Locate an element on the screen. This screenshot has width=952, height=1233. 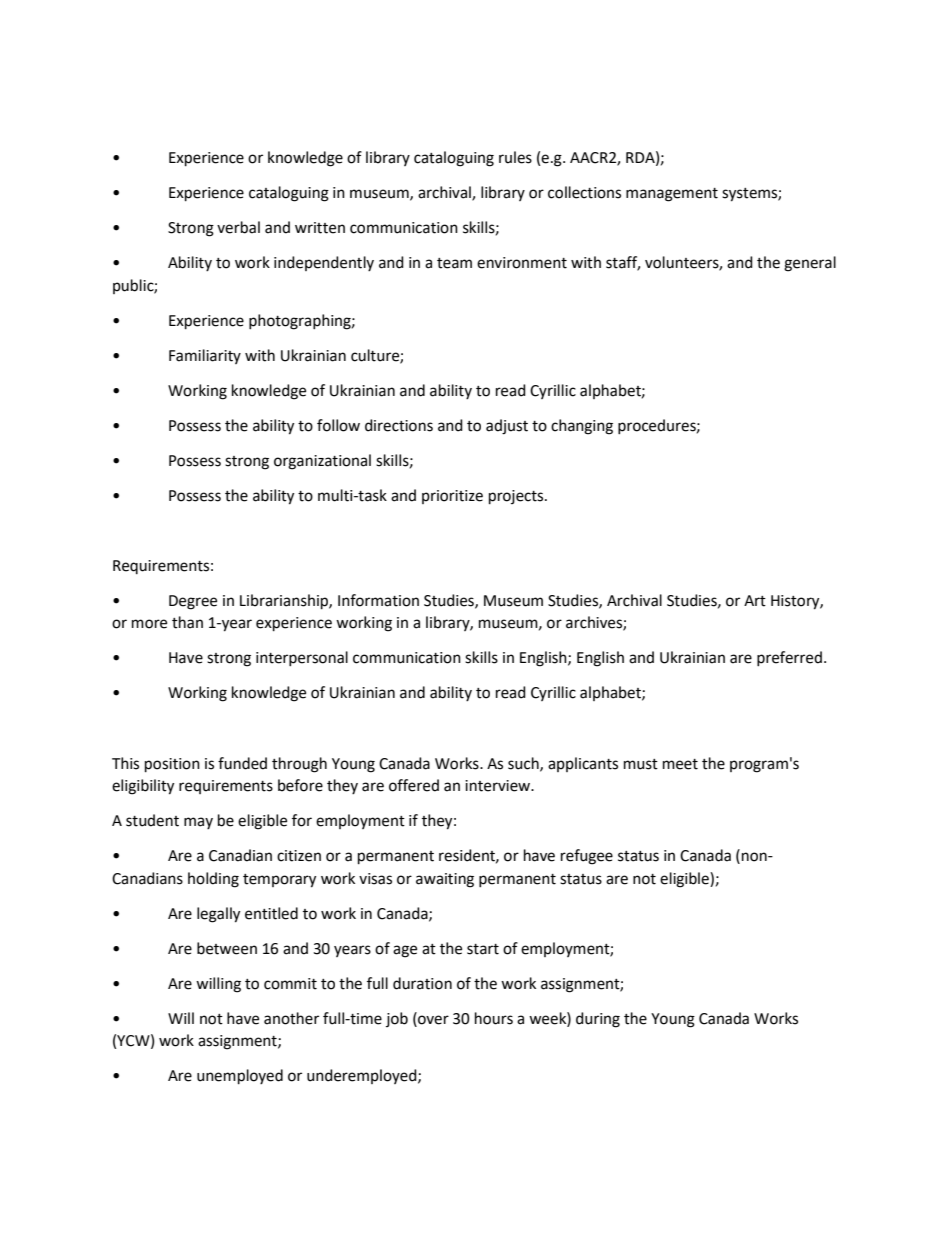
verbal is located at coordinates (238, 227).
